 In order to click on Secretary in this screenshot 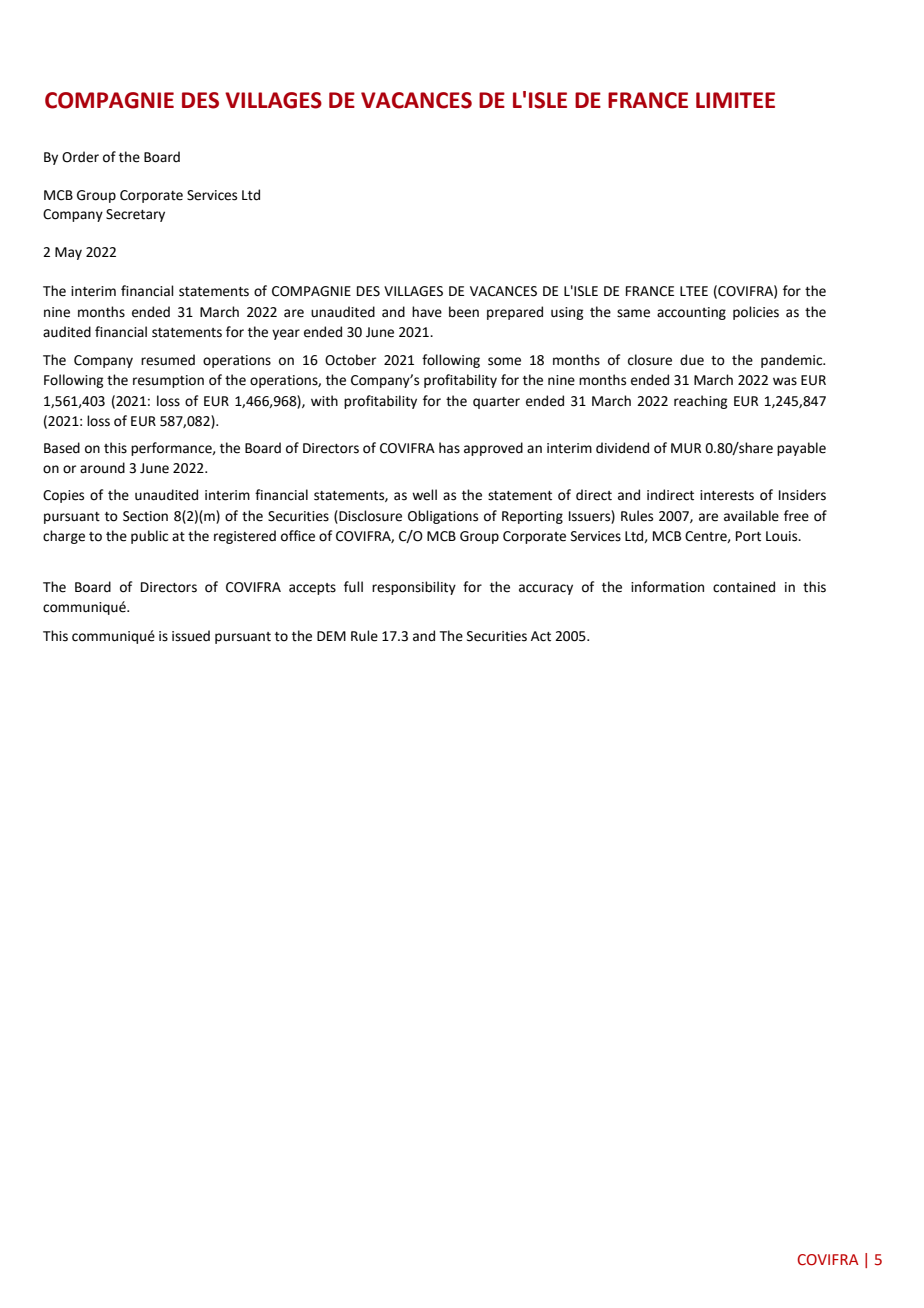, I will do `click(135, 215)`.
